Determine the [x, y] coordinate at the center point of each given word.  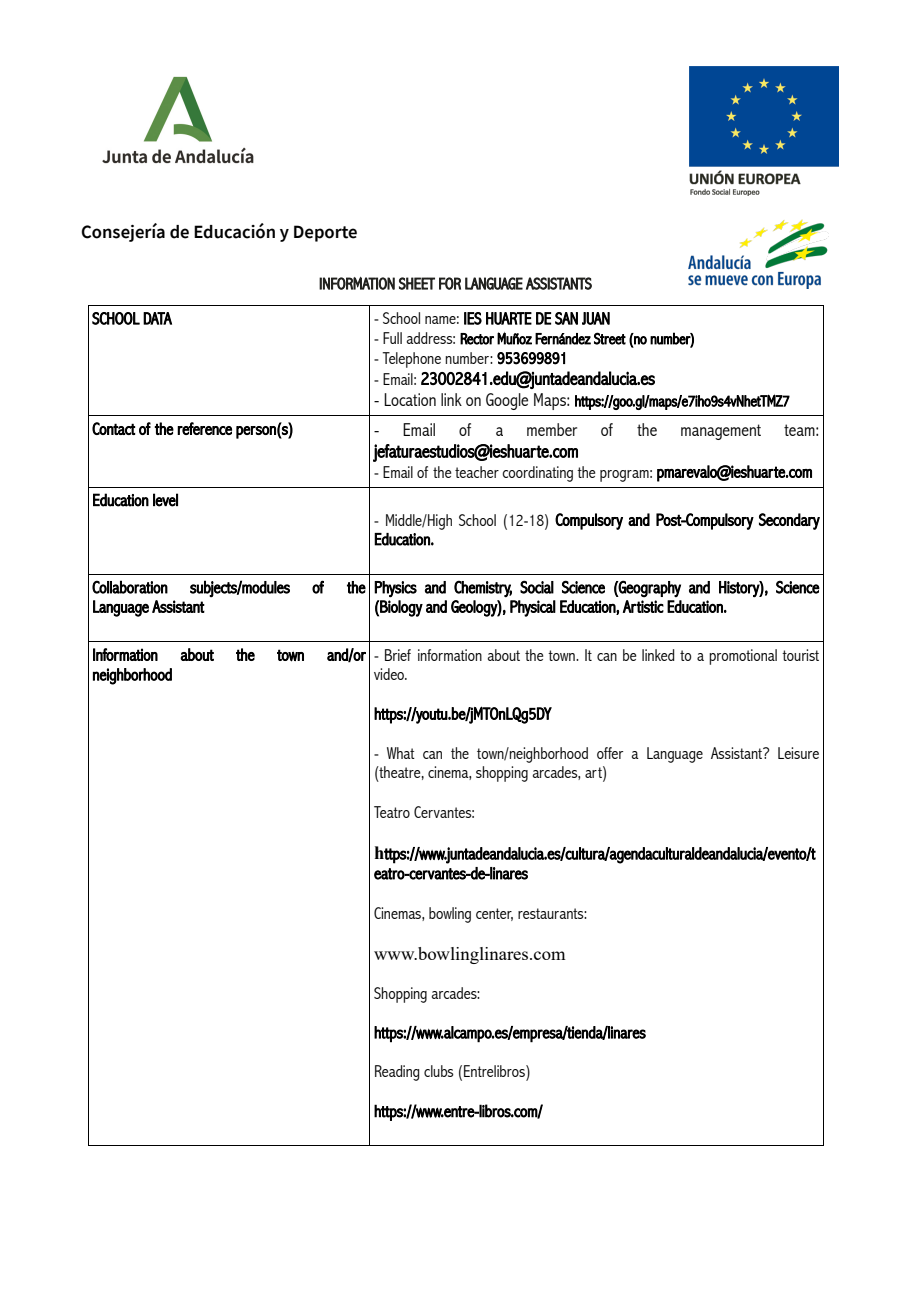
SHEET [417, 283]
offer [610, 753]
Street [610, 338]
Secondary [789, 521]
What [401, 753]
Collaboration [130, 587]
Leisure [798, 753]
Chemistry [483, 589]
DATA [157, 318]
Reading [397, 1073]
